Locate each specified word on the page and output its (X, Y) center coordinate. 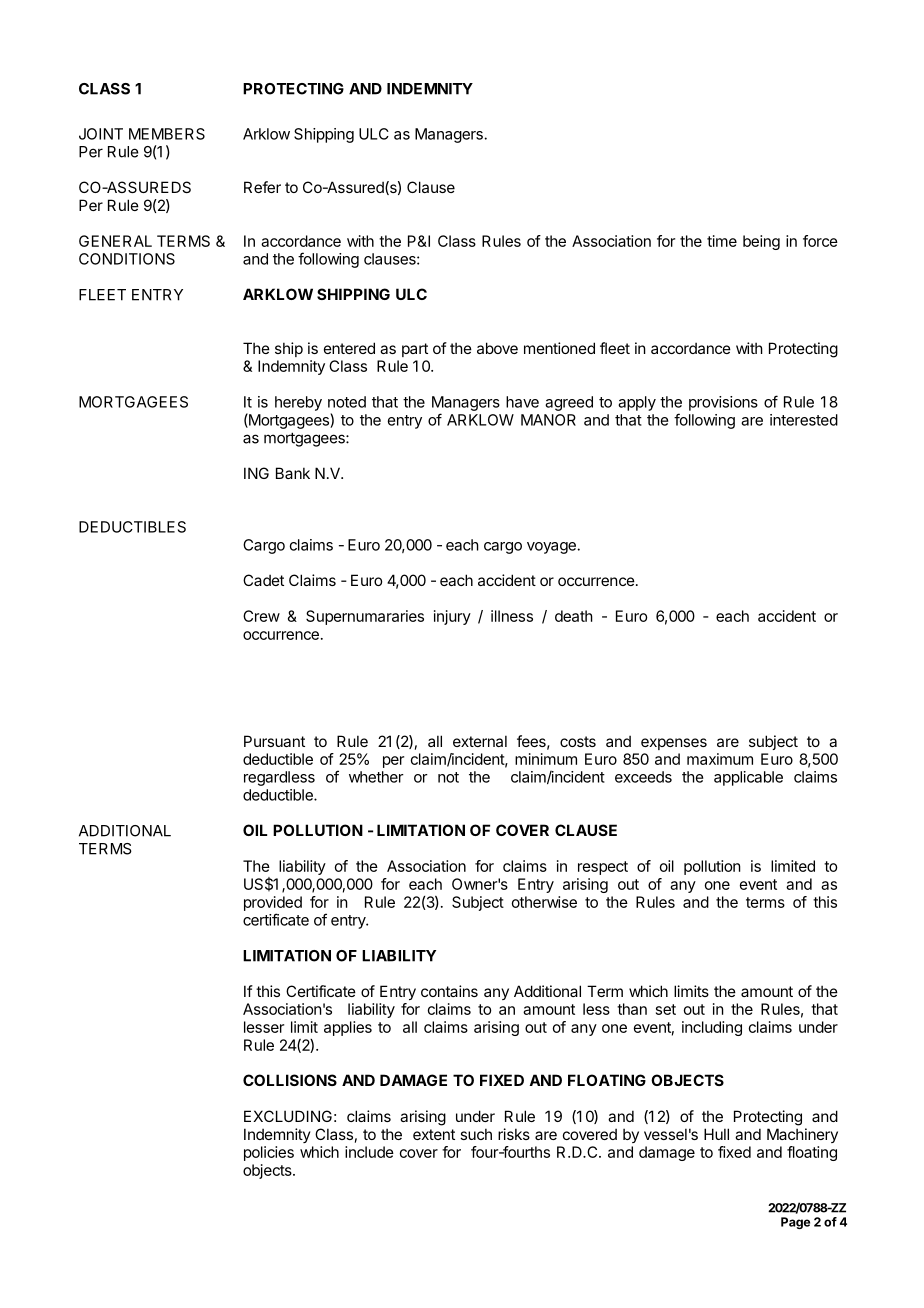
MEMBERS (167, 134)
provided (273, 903)
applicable (748, 778)
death (574, 616)
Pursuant (274, 741)
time (722, 241)
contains (449, 991)
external (480, 741)
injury (452, 617)
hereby (298, 403)
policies (269, 1153)
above (497, 348)
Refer (262, 187)
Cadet (263, 580)
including (712, 1028)
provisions (723, 403)
